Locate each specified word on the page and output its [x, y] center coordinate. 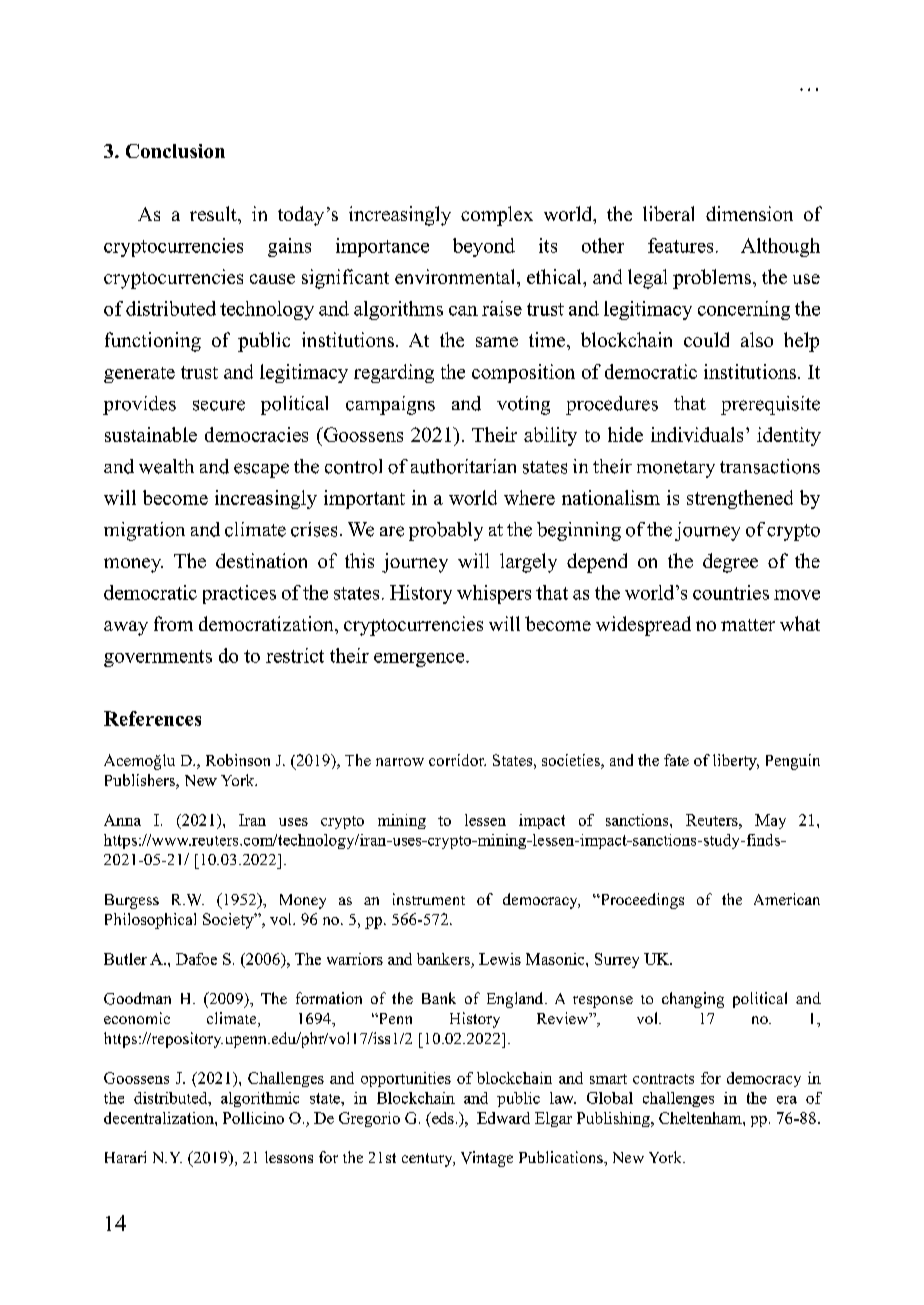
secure [219, 405]
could [706, 339]
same [497, 342]
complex [497, 216]
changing [693, 1000]
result [214, 213]
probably [446, 531]
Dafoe [196, 959]
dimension [749, 213]
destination [261, 560]
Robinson [238, 760]
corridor [457, 760]
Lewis [500, 959]
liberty [736, 762]
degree [730, 563]
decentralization [160, 1118]
